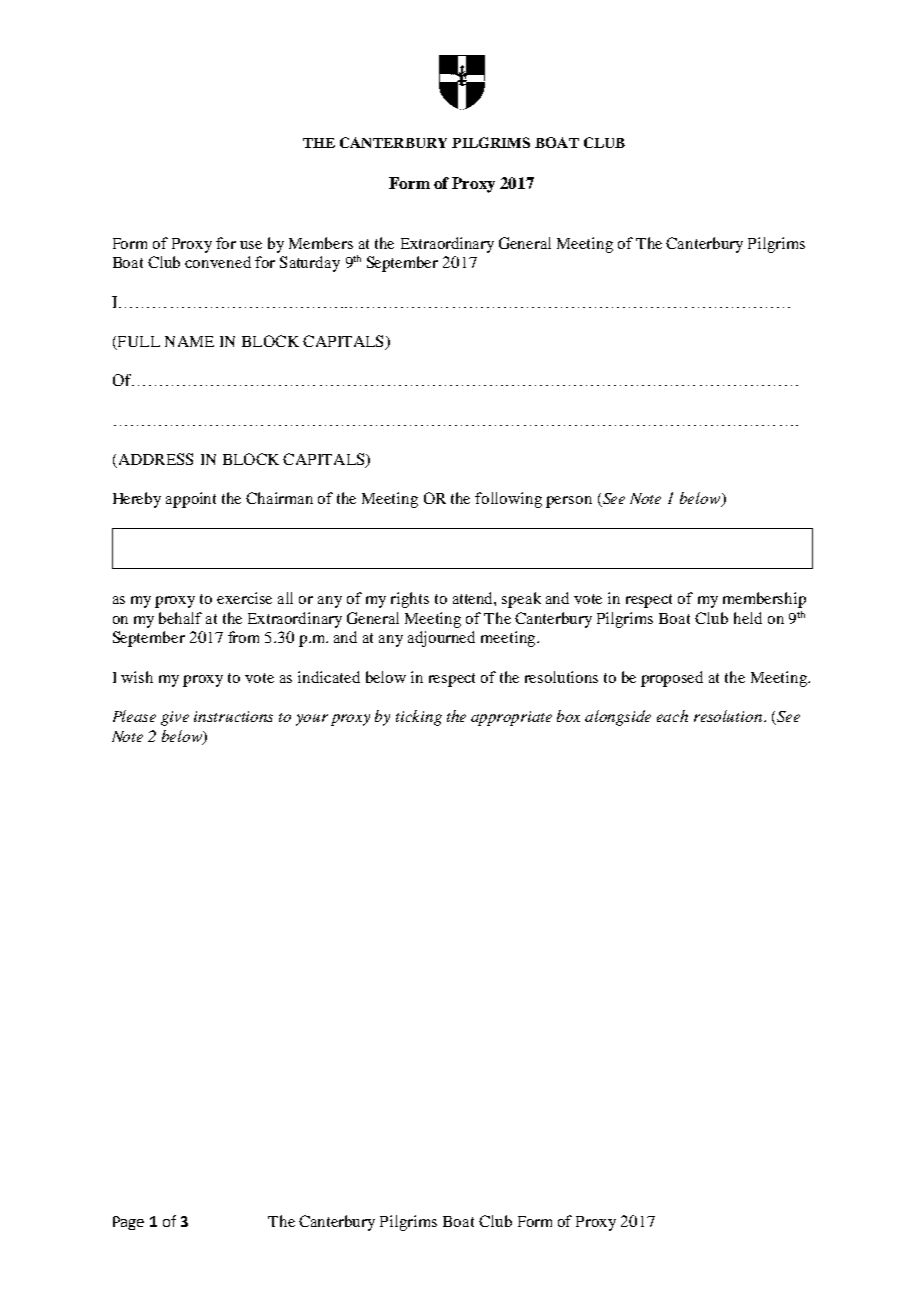 This screenshot has width=924, height=1308. Describe the element at coordinates (128, 1223) in the screenshot. I see `Page` at that location.
